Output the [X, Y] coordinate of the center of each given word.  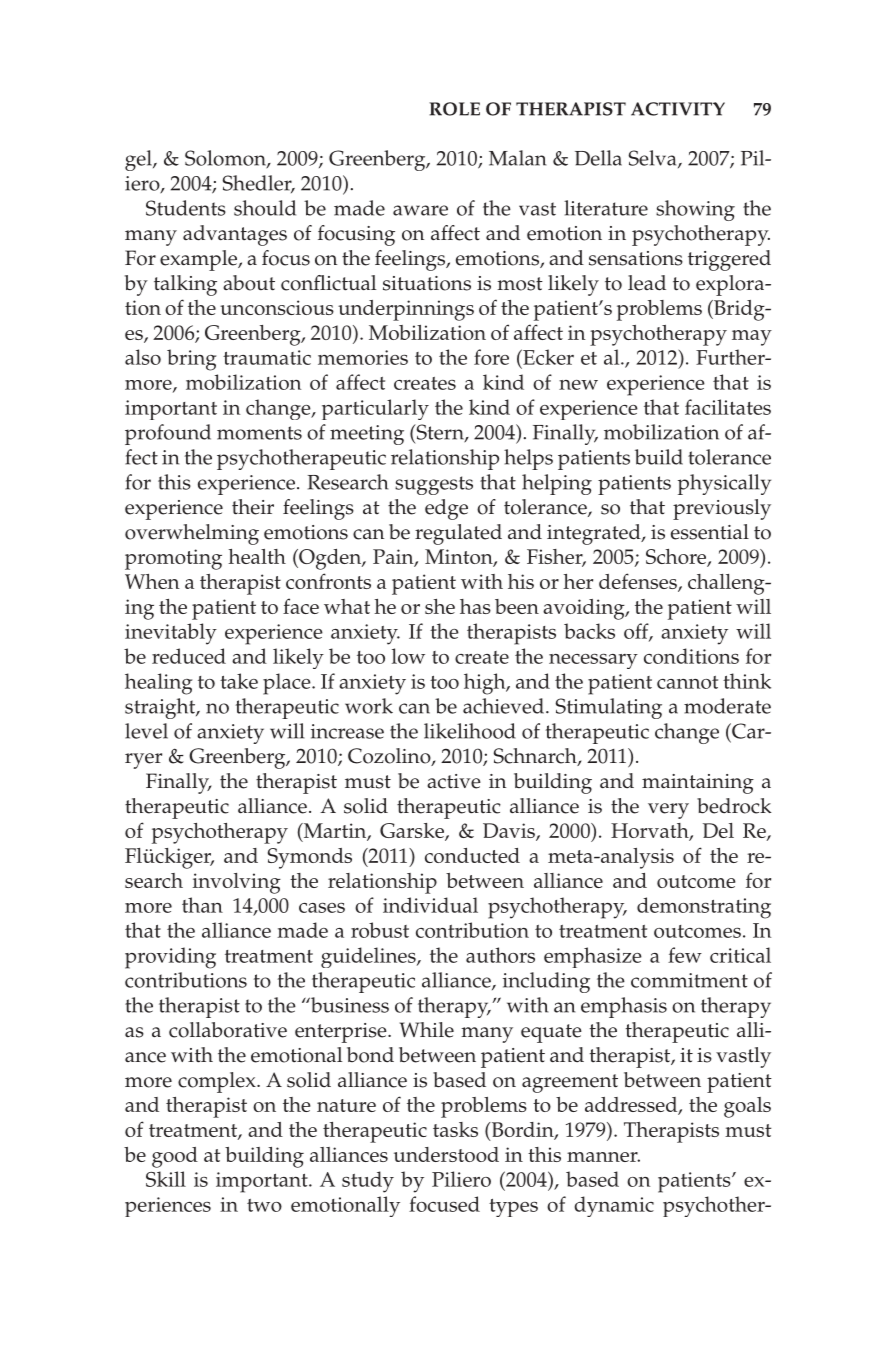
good [175, 1157]
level [146, 731]
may [752, 338]
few [685, 955]
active [454, 781]
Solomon [226, 159]
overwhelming [192, 534]
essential [710, 532]
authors [500, 955]
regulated [458, 534]
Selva [654, 159]
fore [491, 357]
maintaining [698, 784]
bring [191, 360]
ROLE [454, 109]
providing [170, 958]
